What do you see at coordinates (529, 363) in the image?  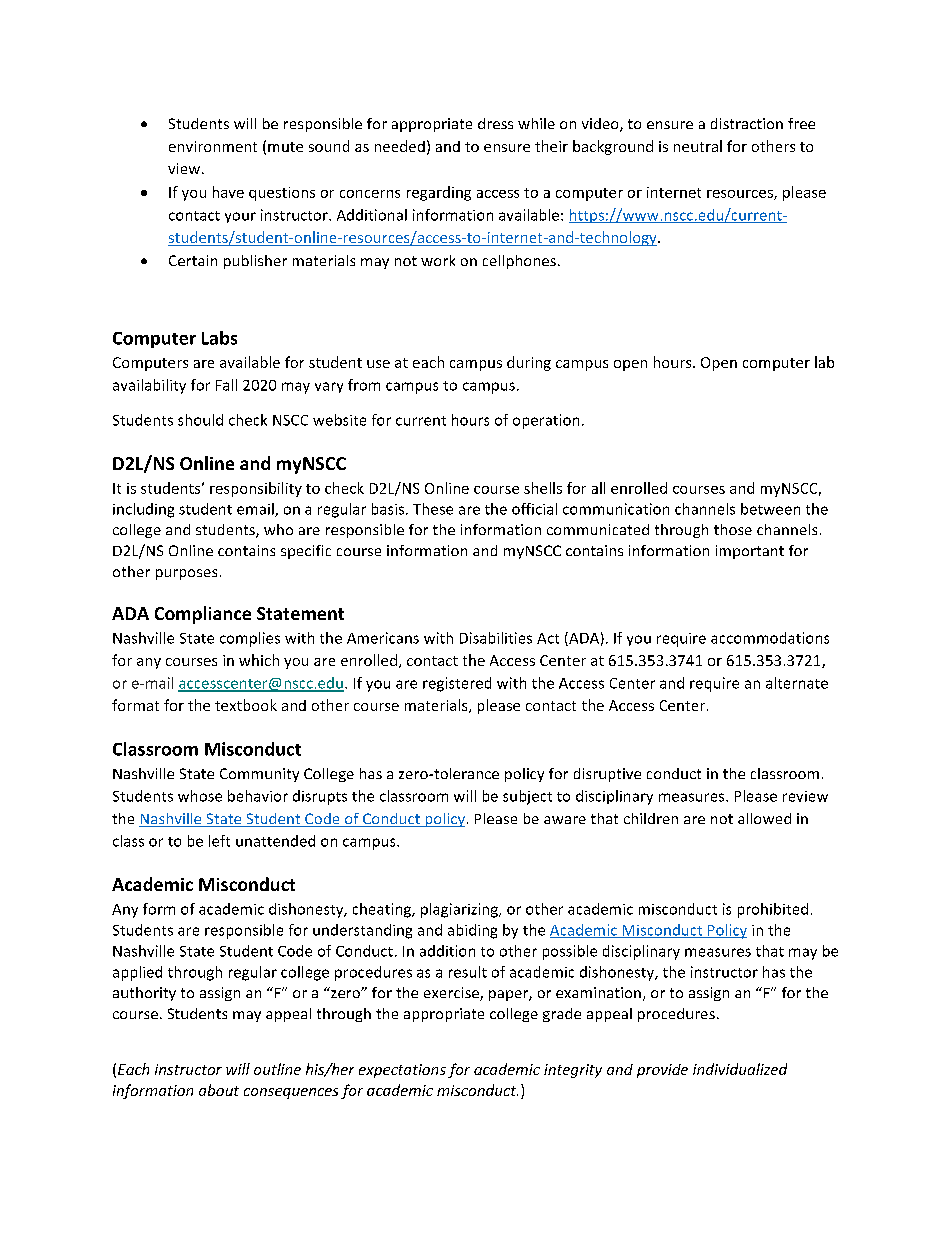 I see `during` at bounding box center [529, 363].
